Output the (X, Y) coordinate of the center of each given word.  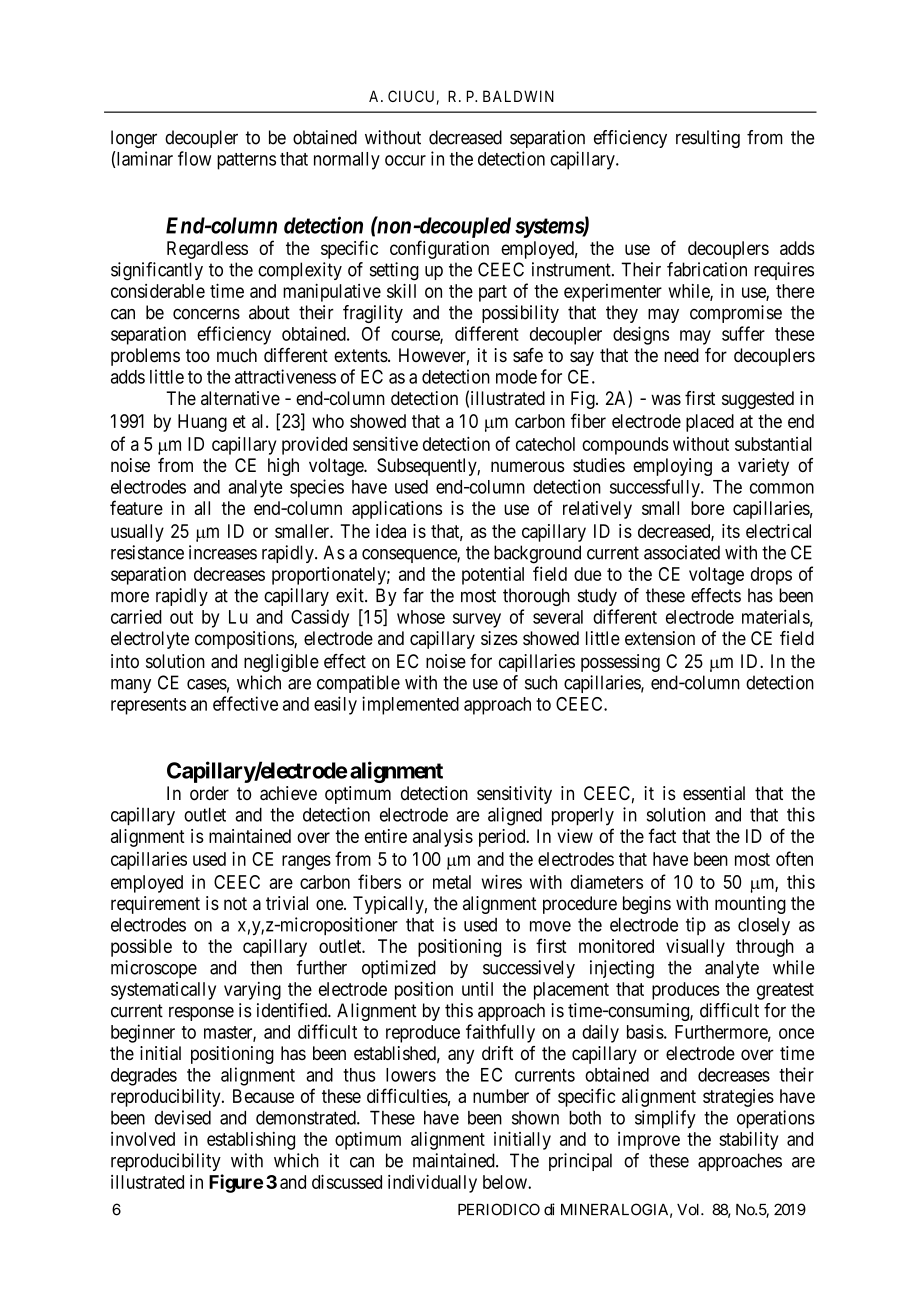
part (493, 293)
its (731, 531)
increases (223, 552)
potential (493, 576)
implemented (410, 705)
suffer (743, 333)
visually (695, 948)
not (235, 904)
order (209, 793)
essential (714, 793)
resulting (708, 139)
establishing (251, 1141)
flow (194, 158)
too (198, 355)
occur (405, 160)
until (477, 989)
